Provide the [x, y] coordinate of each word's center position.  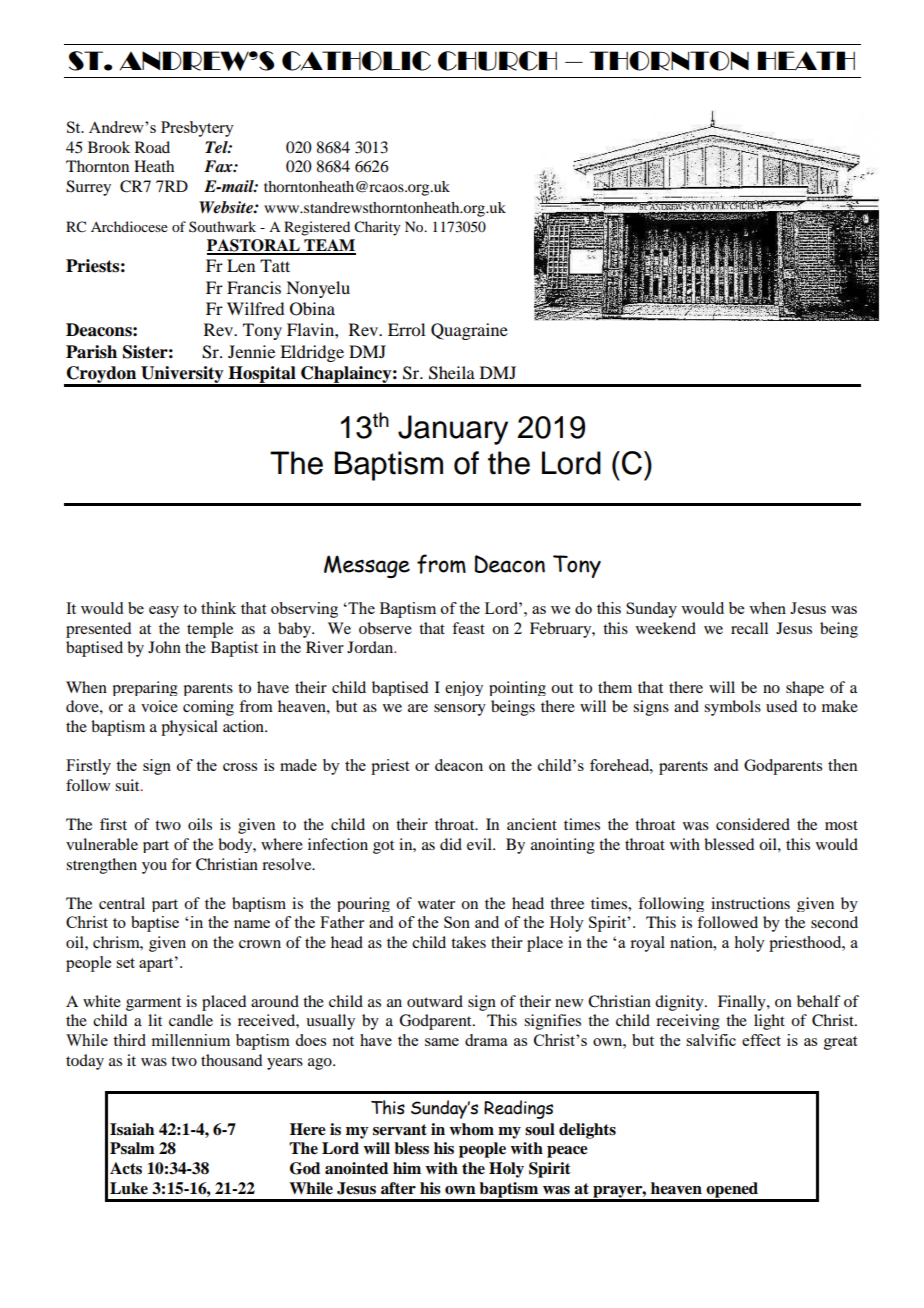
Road [152, 147]
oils [200, 824]
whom [471, 1129]
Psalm [132, 1148]
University [182, 376]
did [451, 844]
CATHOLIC [356, 61]
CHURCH [497, 61]
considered [753, 824]
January [453, 430]
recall [749, 628]
